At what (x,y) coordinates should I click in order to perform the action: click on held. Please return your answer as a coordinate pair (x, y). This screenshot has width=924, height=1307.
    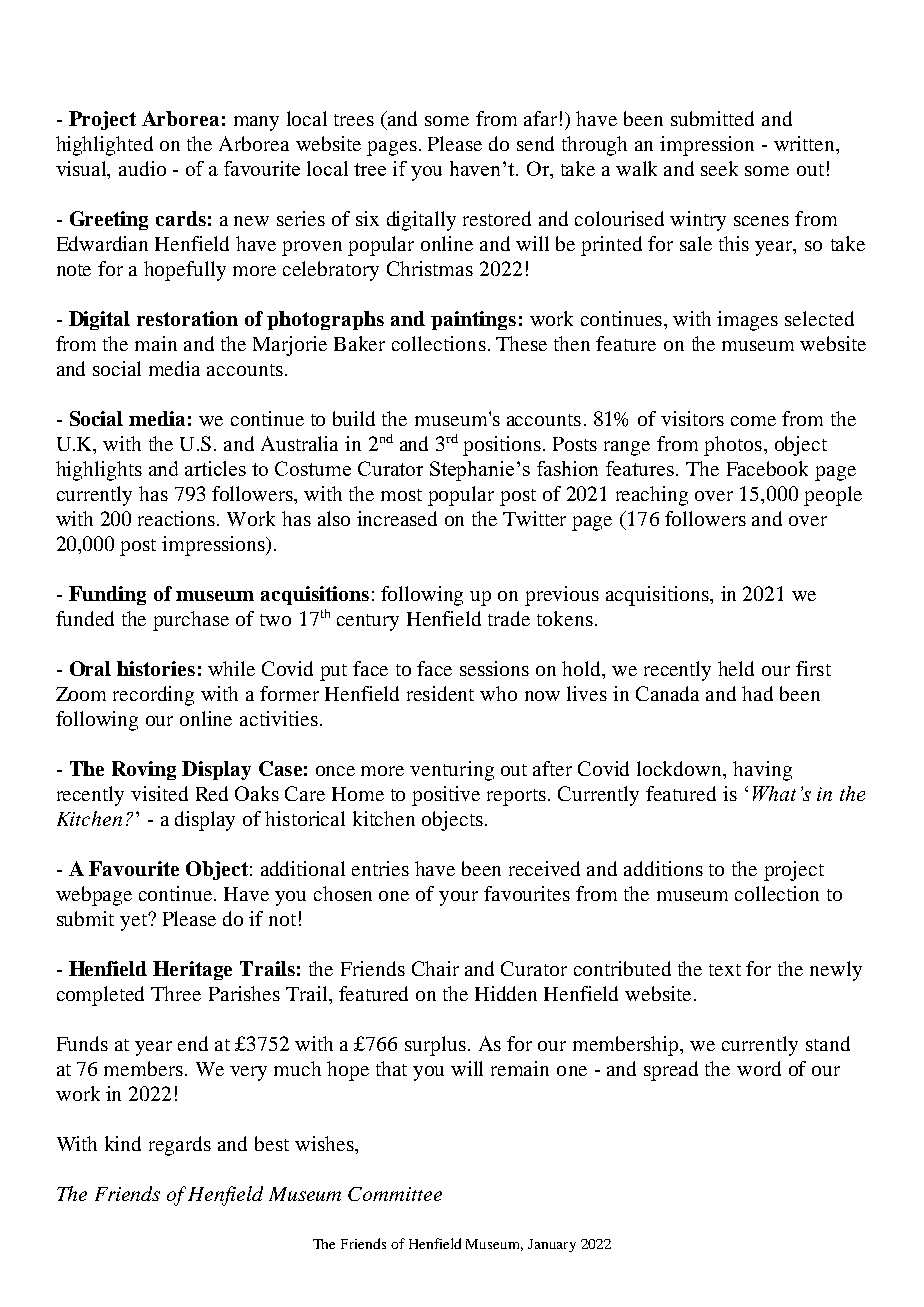
    Looking at the image, I should click on (736, 668).
